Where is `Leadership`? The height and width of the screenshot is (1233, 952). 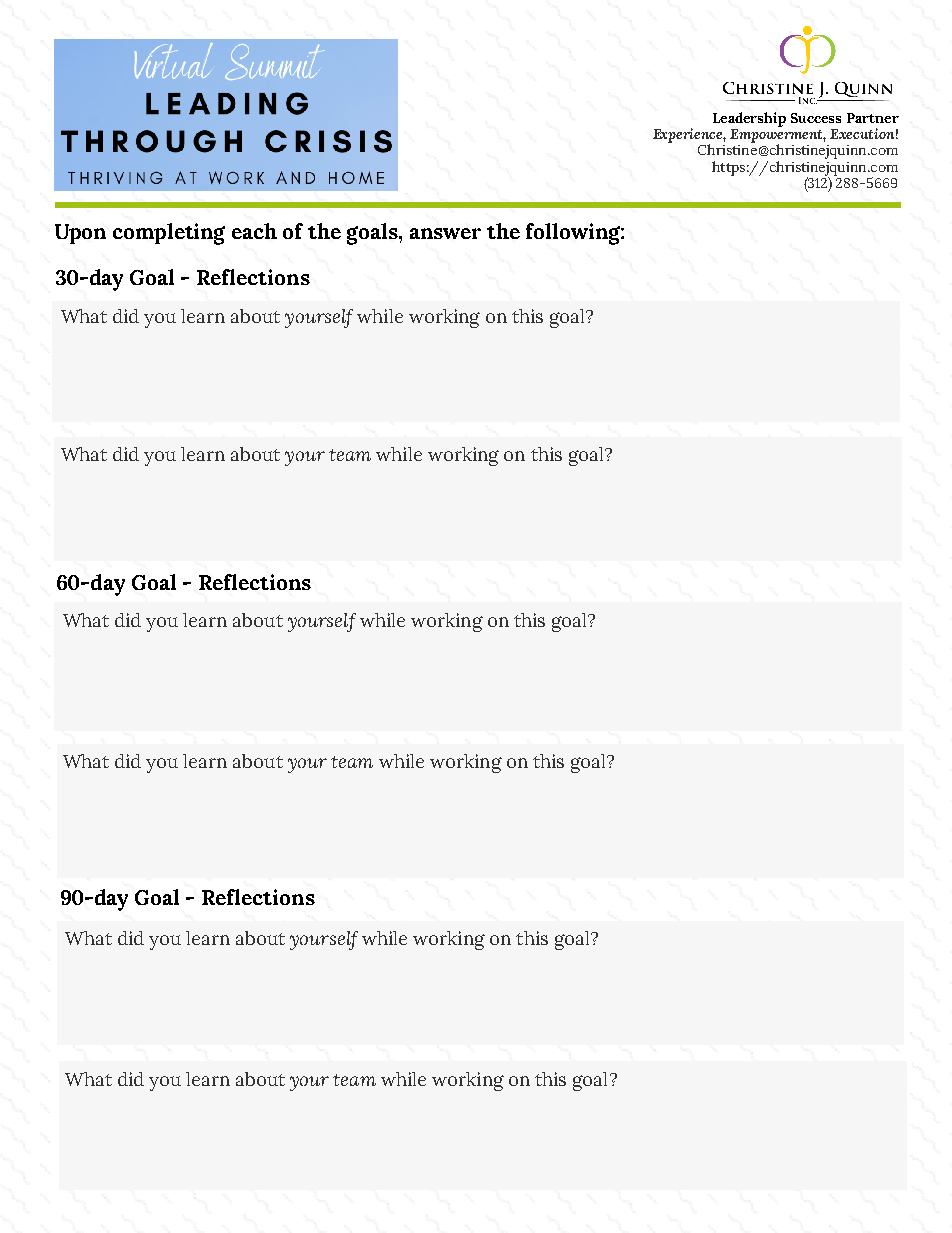
Leadership is located at coordinates (749, 119).
